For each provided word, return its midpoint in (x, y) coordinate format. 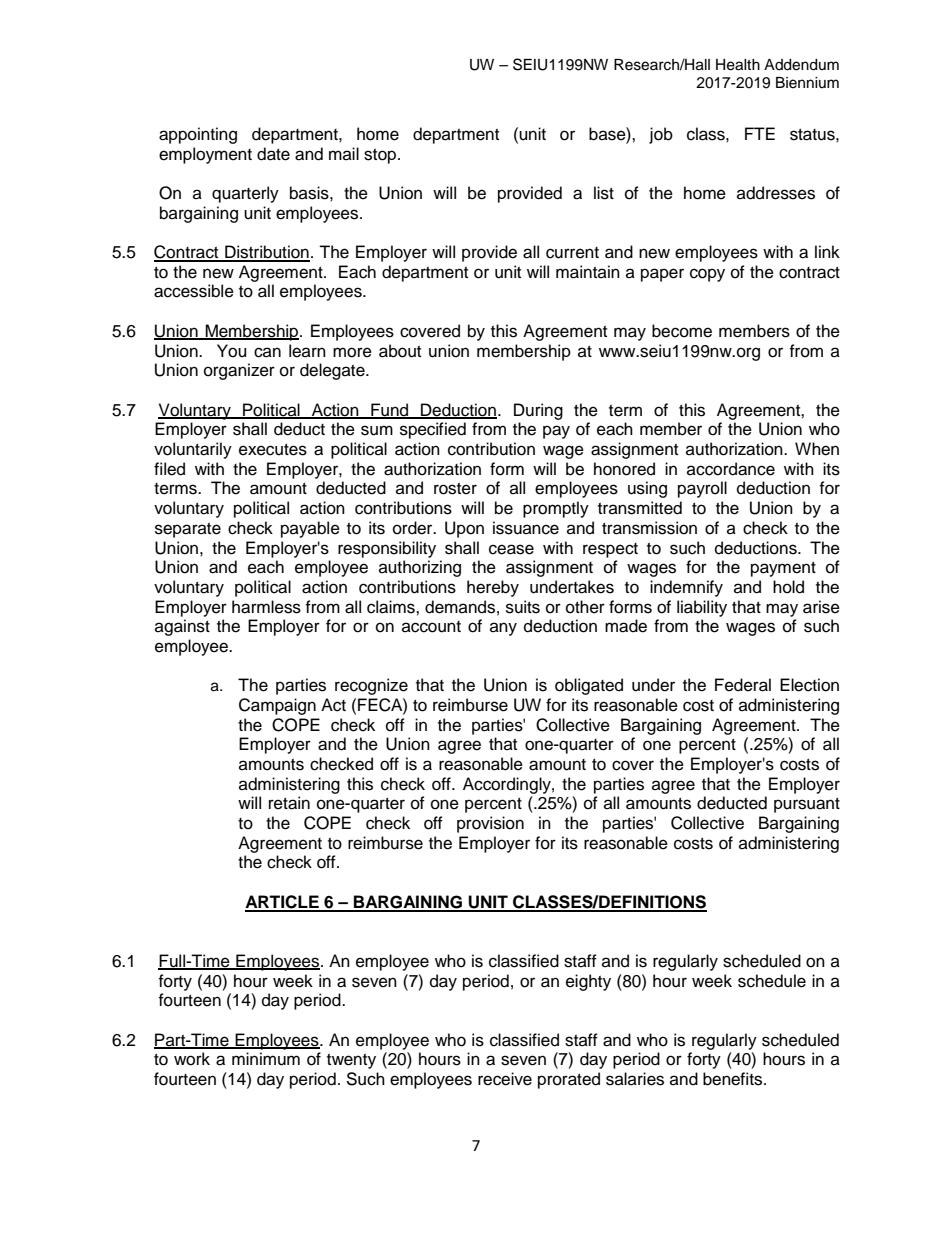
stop (381, 156)
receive (505, 1079)
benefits (734, 1079)
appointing (198, 135)
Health (738, 65)
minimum (266, 1059)
